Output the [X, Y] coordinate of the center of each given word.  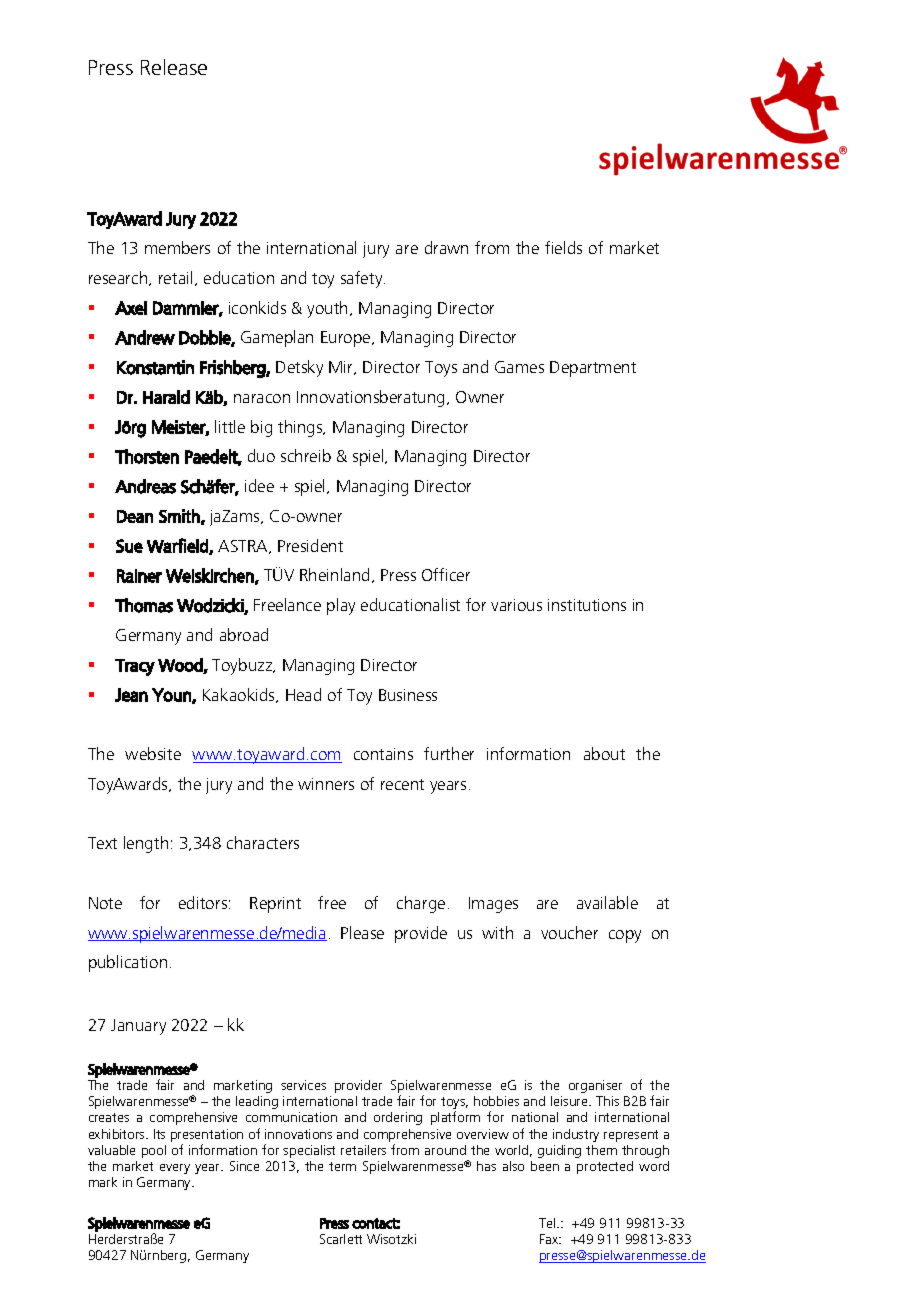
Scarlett [341, 1239]
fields [563, 247]
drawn [446, 247]
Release [174, 67]
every [175, 1169]
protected [605, 1167]
